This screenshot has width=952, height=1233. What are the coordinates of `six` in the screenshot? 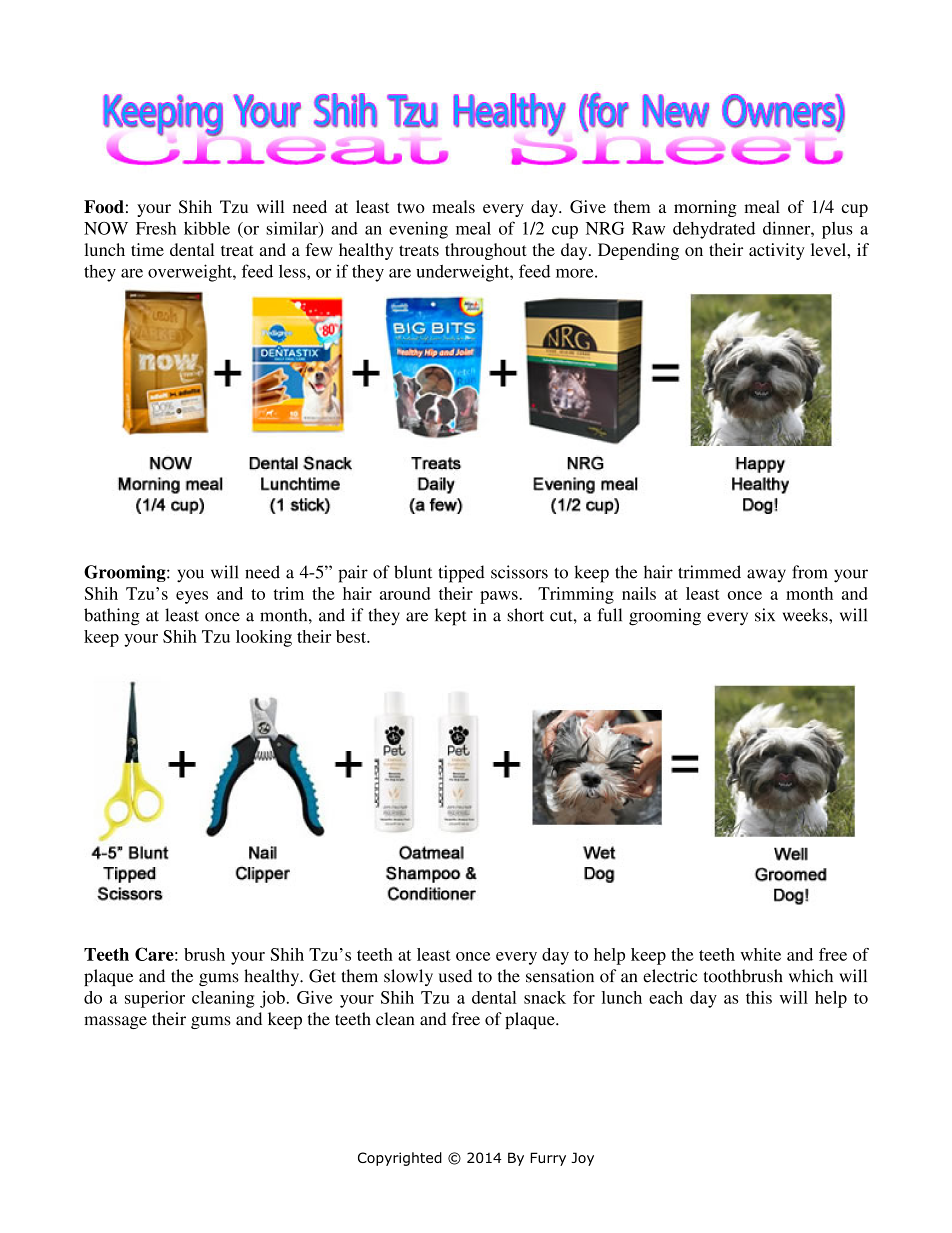 It's located at (765, 615).
